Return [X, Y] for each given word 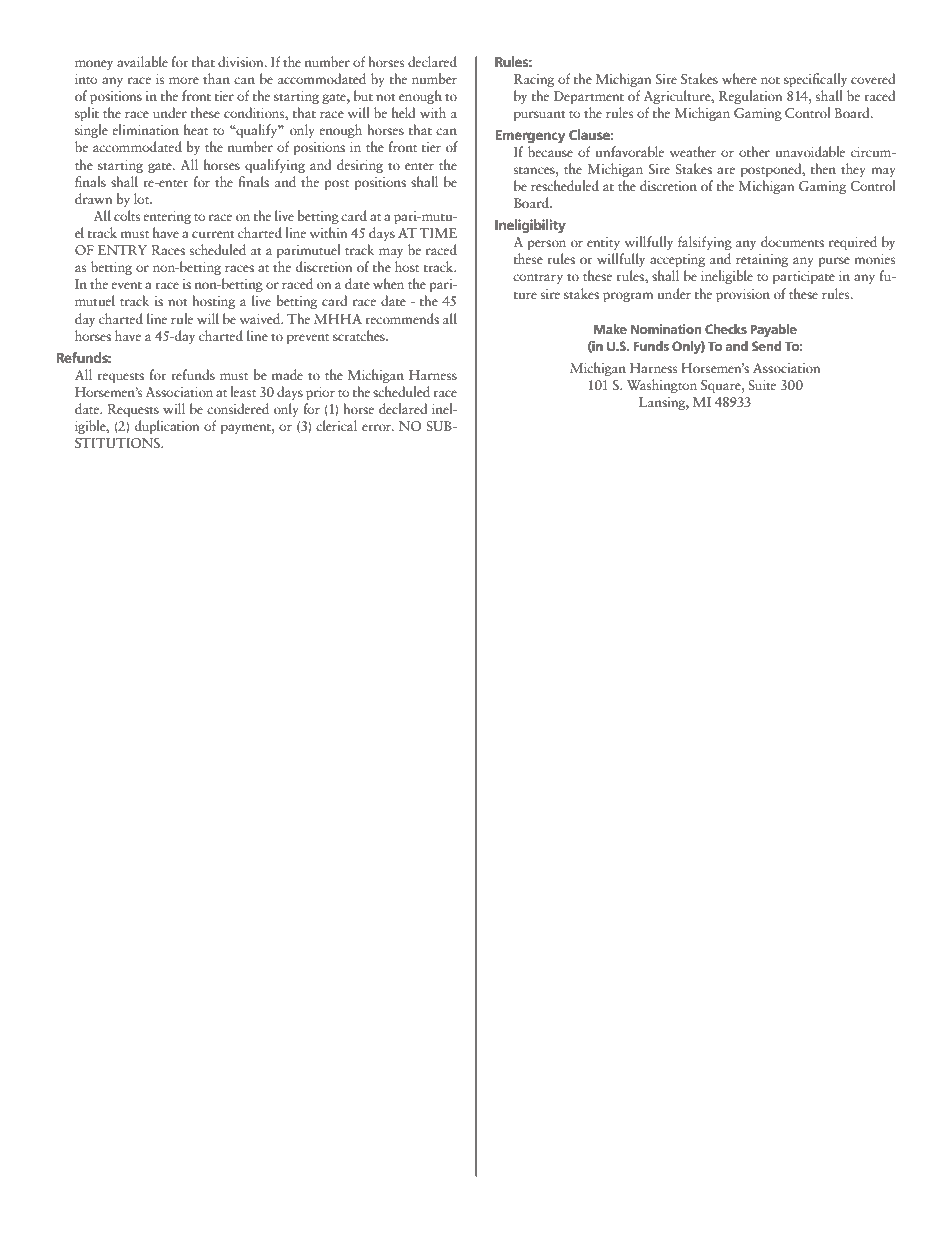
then [823, 168]
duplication [167, 427]
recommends [402, 318]
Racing [534, 80]
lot [143, 198]
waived [261, 318]
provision [743, 295]
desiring [360, 166]
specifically [815, 80]
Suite [762, 385]
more [184, 80]
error [378, 427]
